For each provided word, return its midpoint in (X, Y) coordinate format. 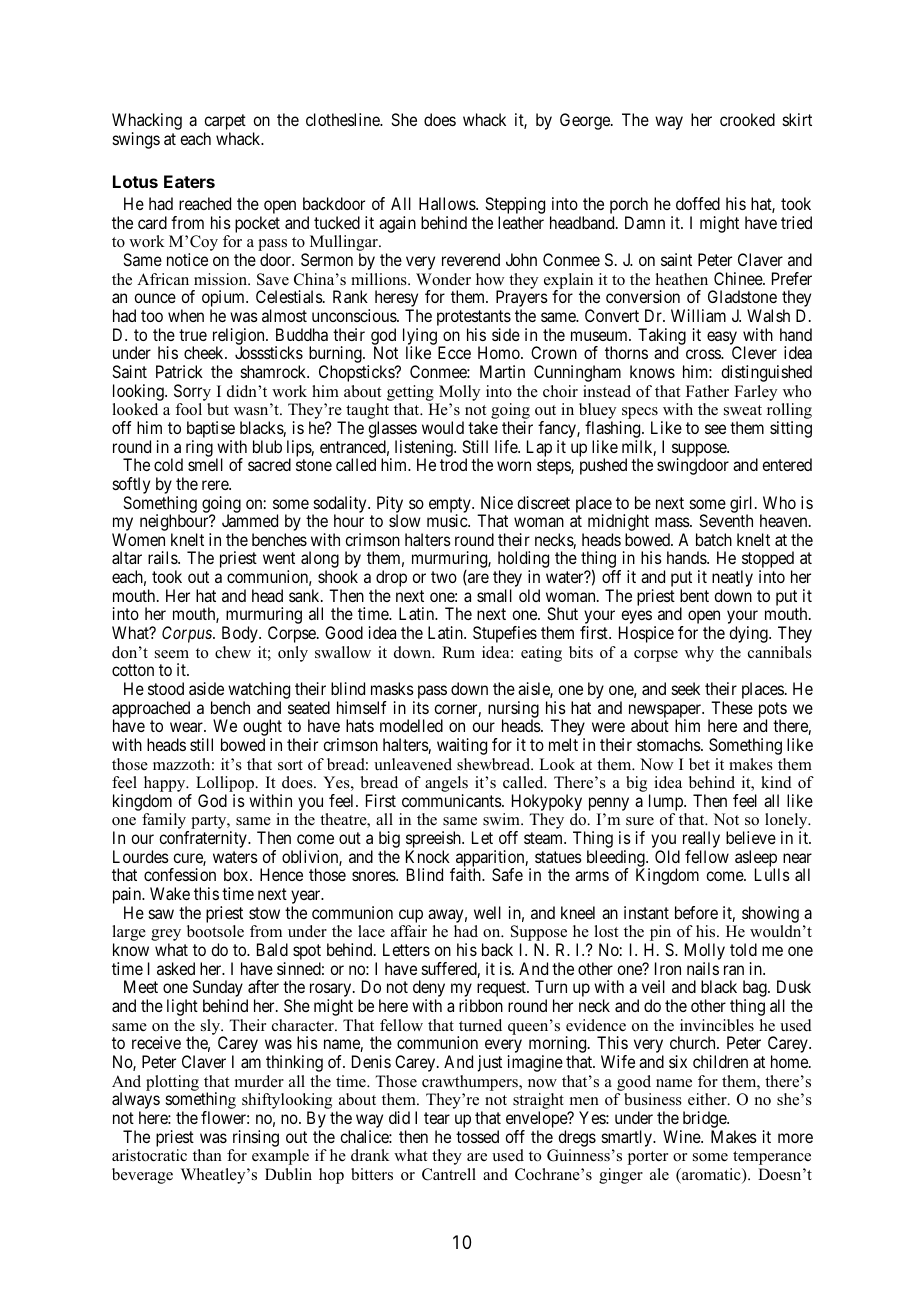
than (207, 1155)
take (483, 427)
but (218, 409)
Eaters (189, 181)
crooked (747, 119)
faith (467, 874)
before (696, 912)
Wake (170, 893)
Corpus (188, 634)
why (699, 654)
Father (707, 391)
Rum (458, 652)
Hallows (448, 203)
